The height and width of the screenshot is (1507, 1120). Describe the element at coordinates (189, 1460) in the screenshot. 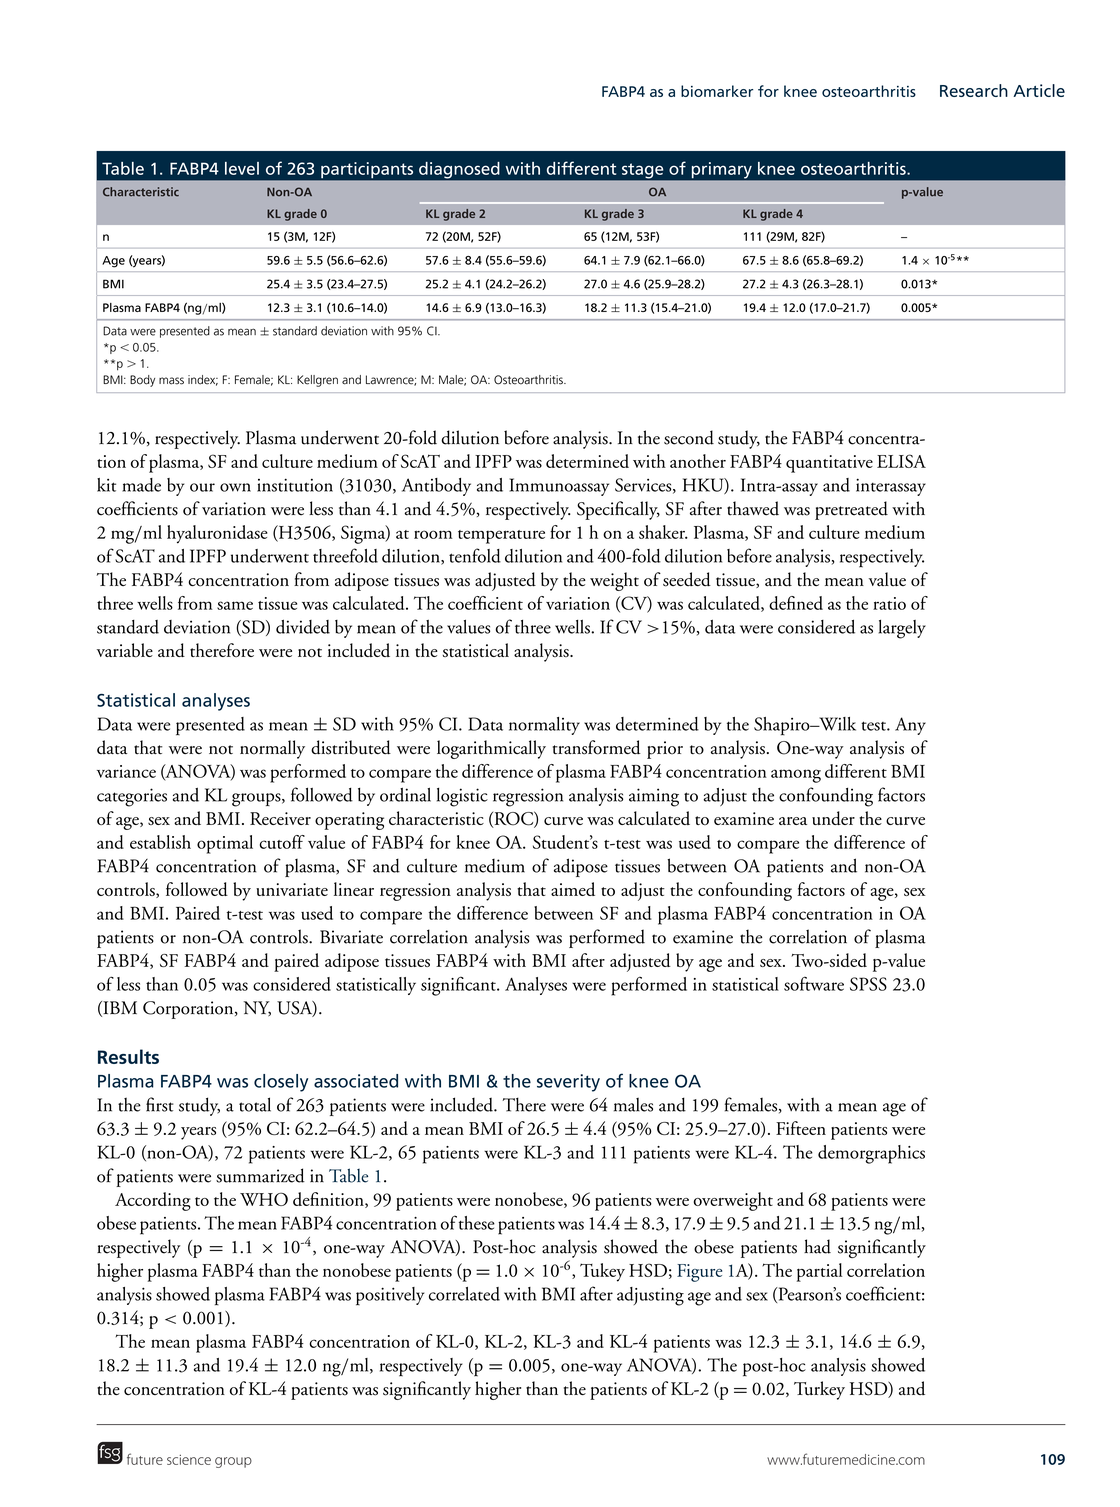

I see `science` at that location.
